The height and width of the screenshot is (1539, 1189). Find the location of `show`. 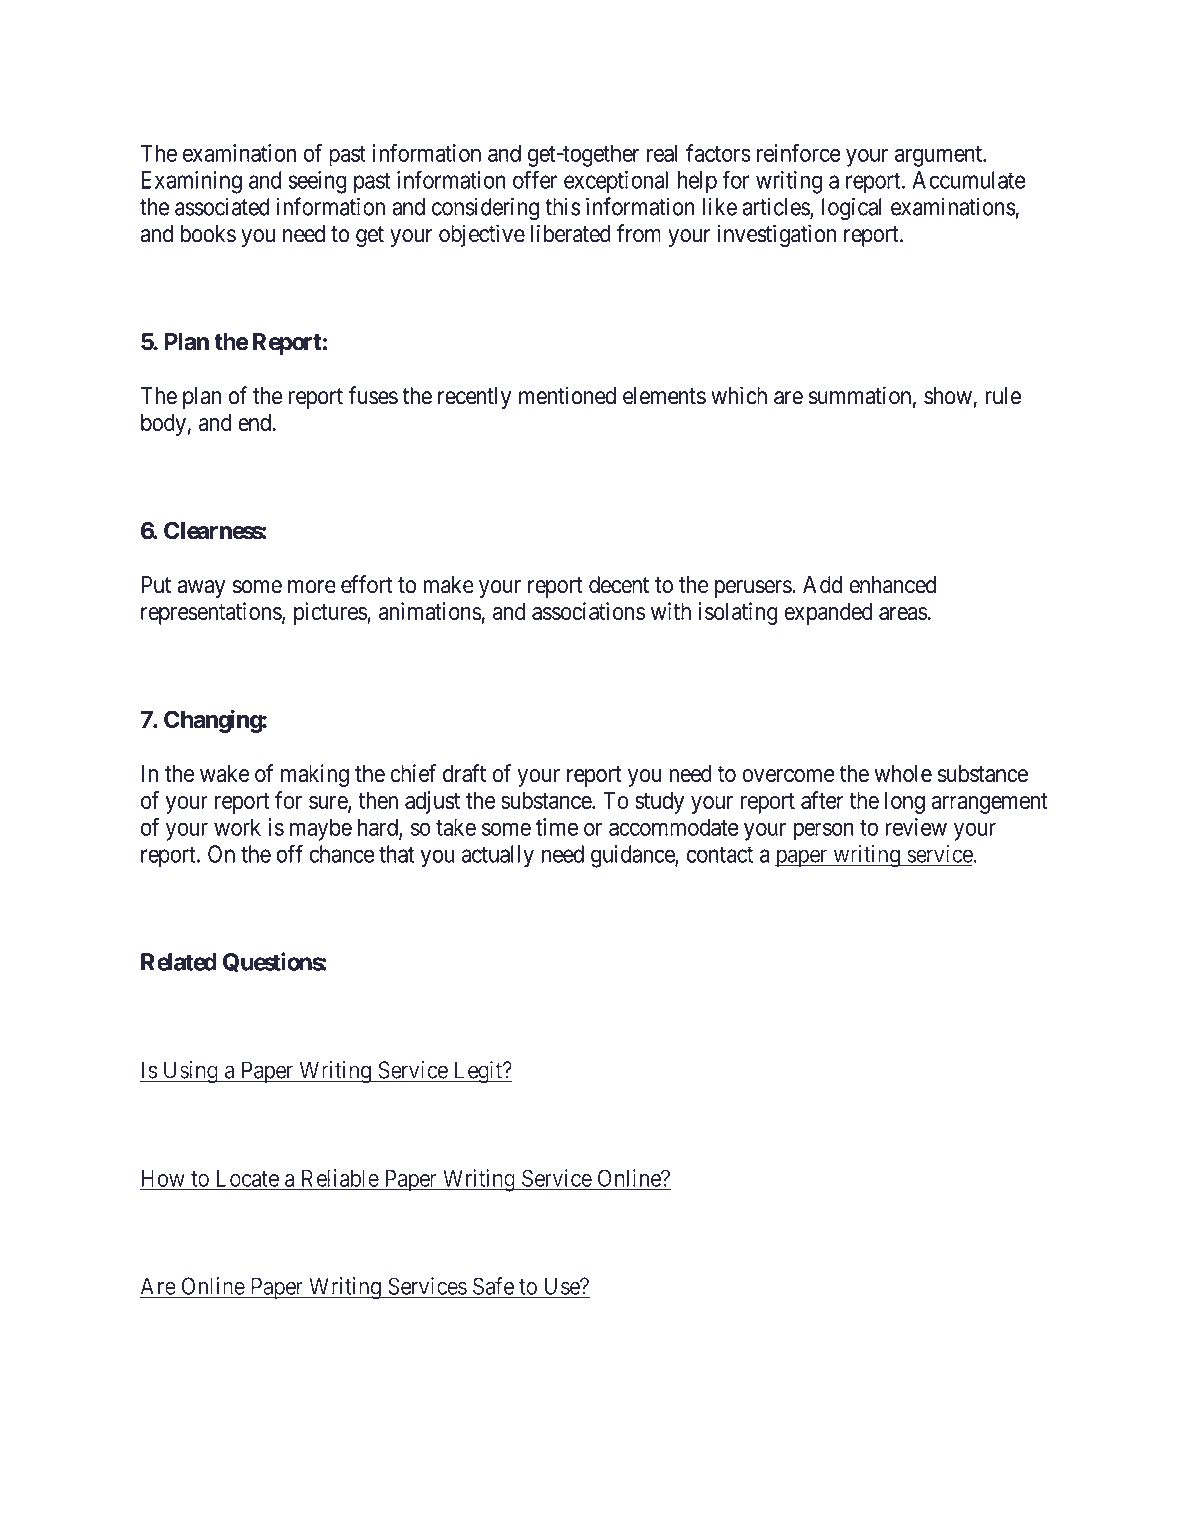

show is located at coordinates (948, 396).
